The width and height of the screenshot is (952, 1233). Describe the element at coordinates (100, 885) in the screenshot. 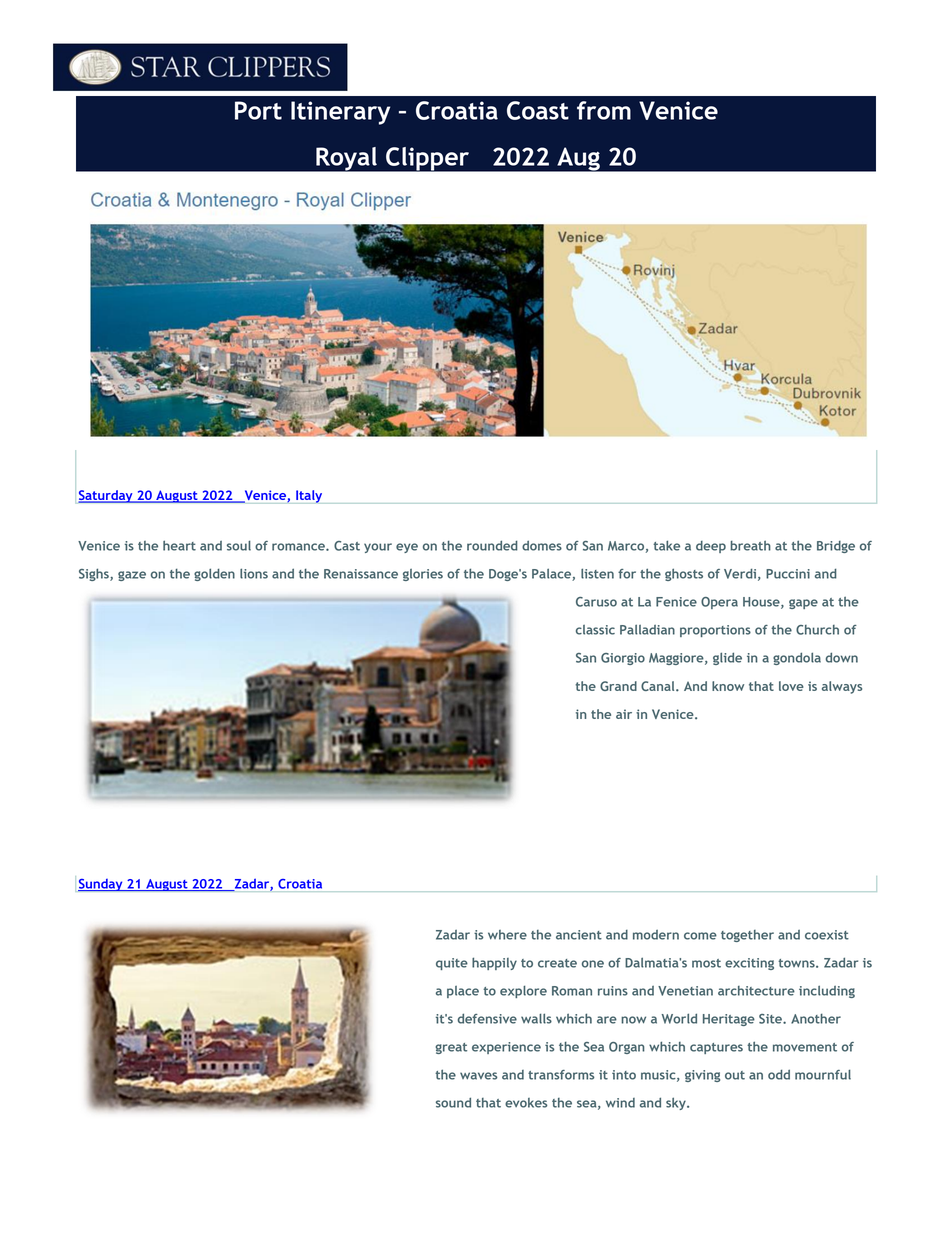

I see `Sunday` at that location.
